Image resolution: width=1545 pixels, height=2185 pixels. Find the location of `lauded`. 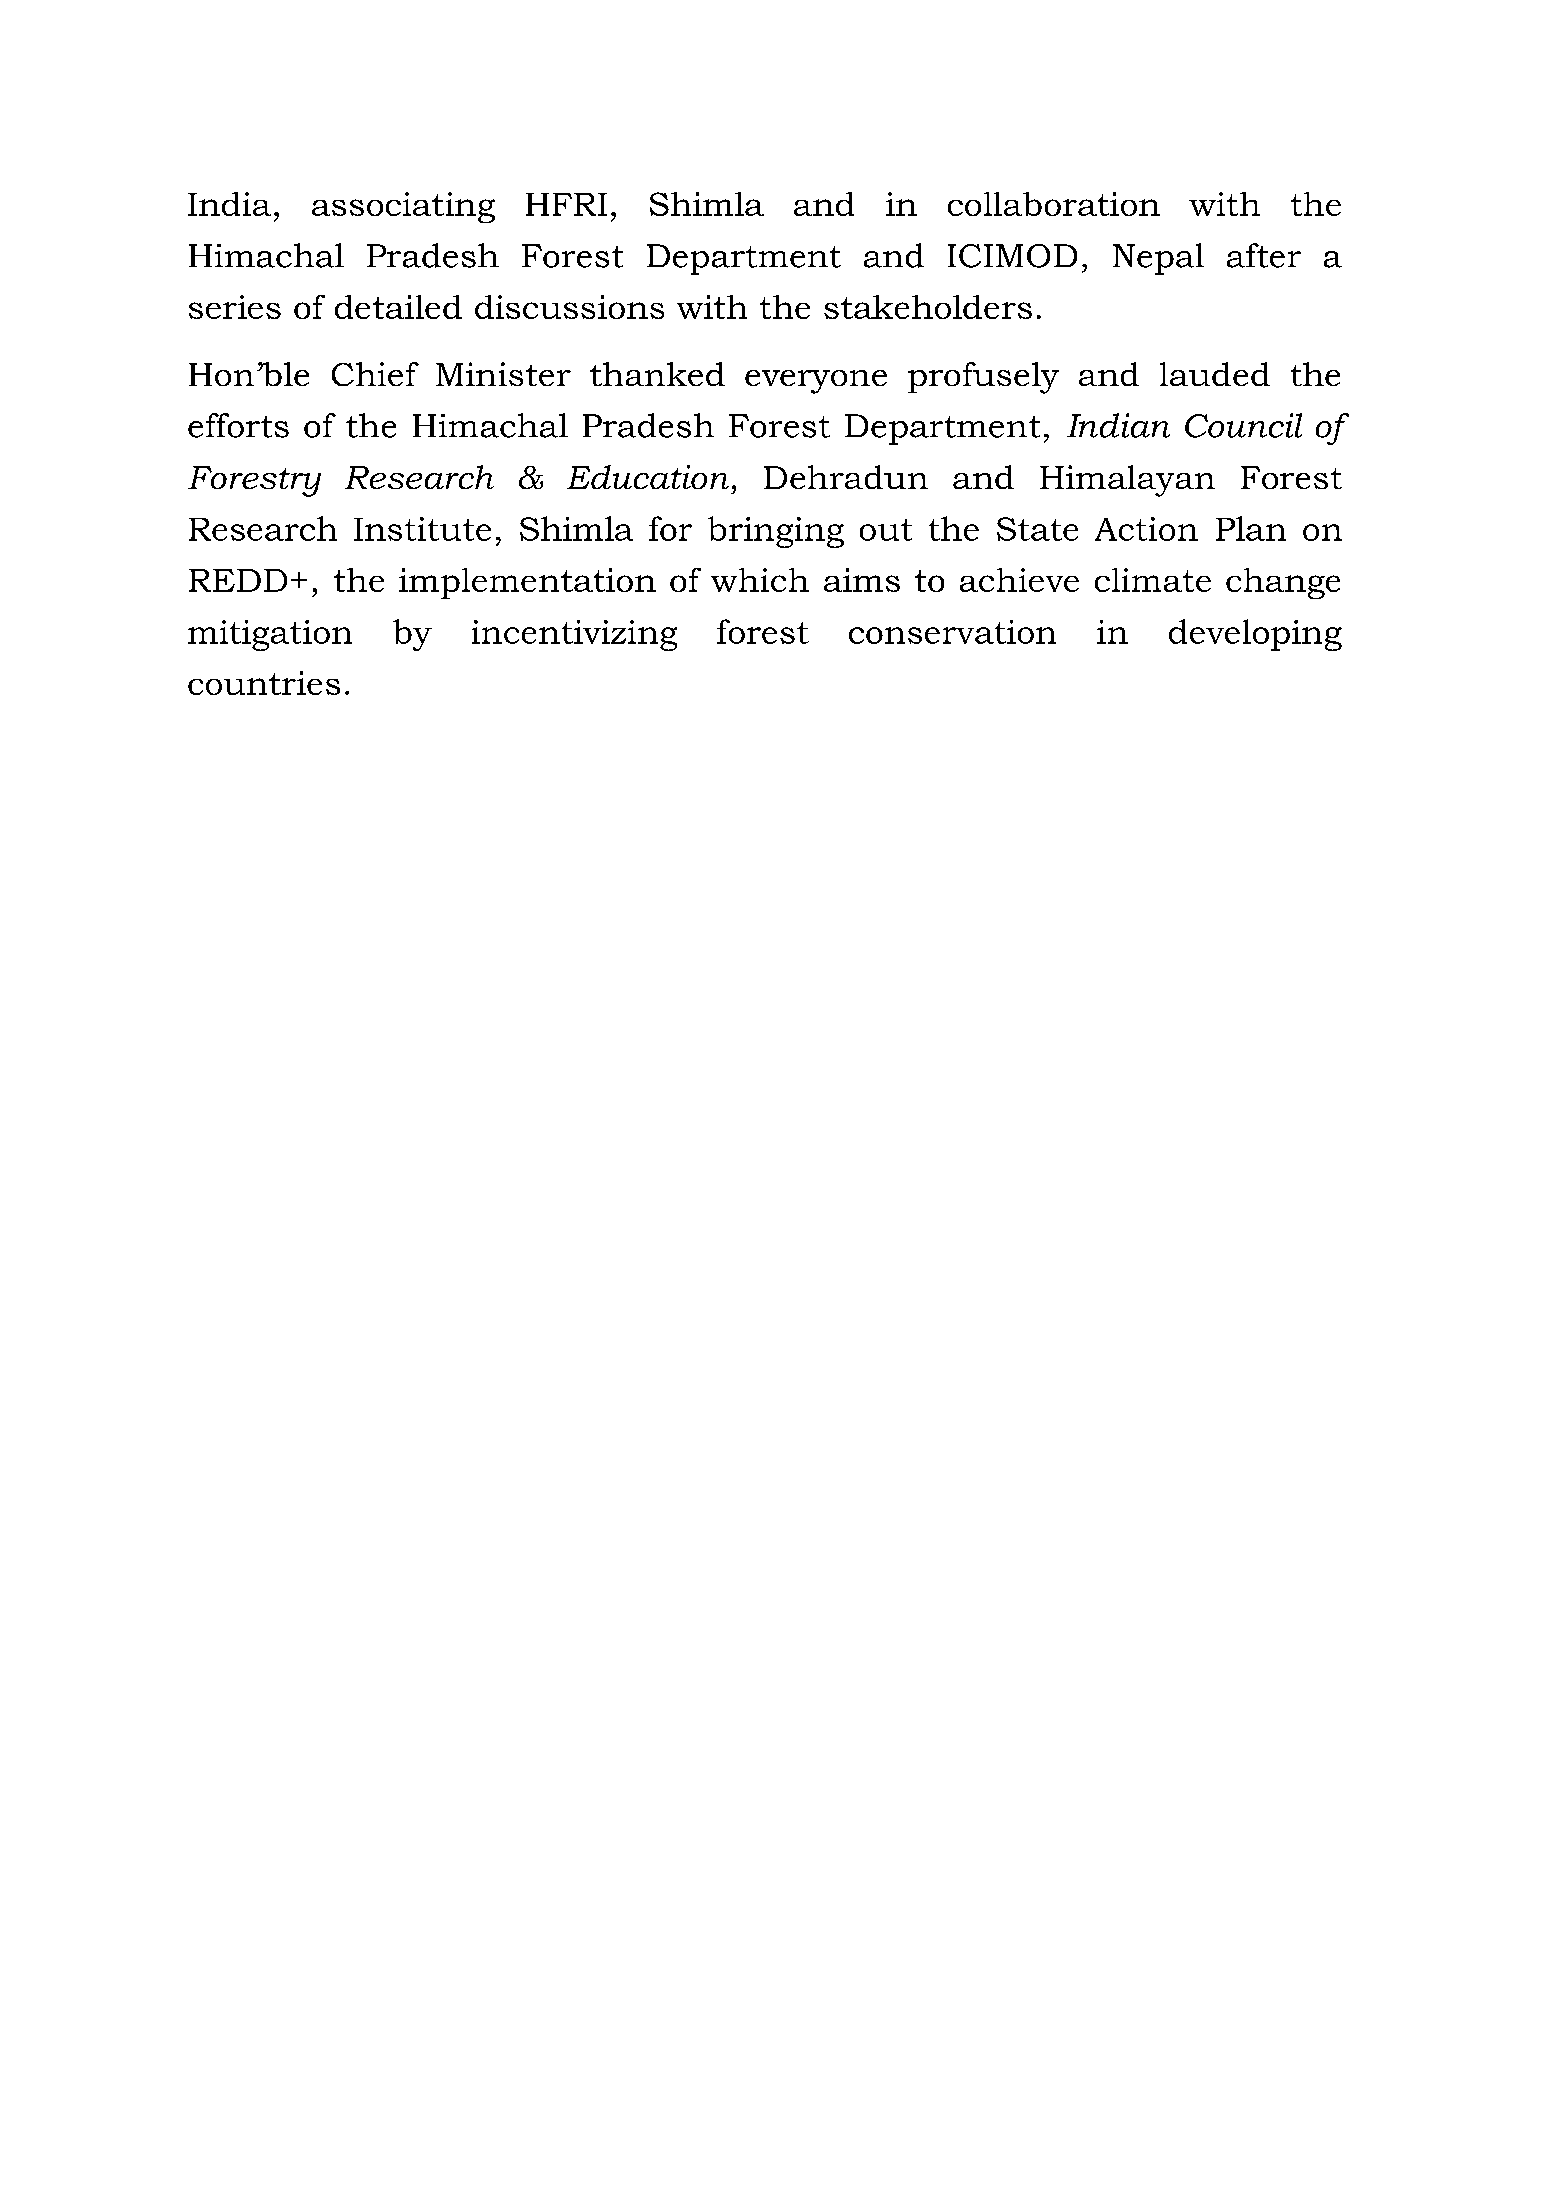

lauded is located at coordinates (1215, 374).
